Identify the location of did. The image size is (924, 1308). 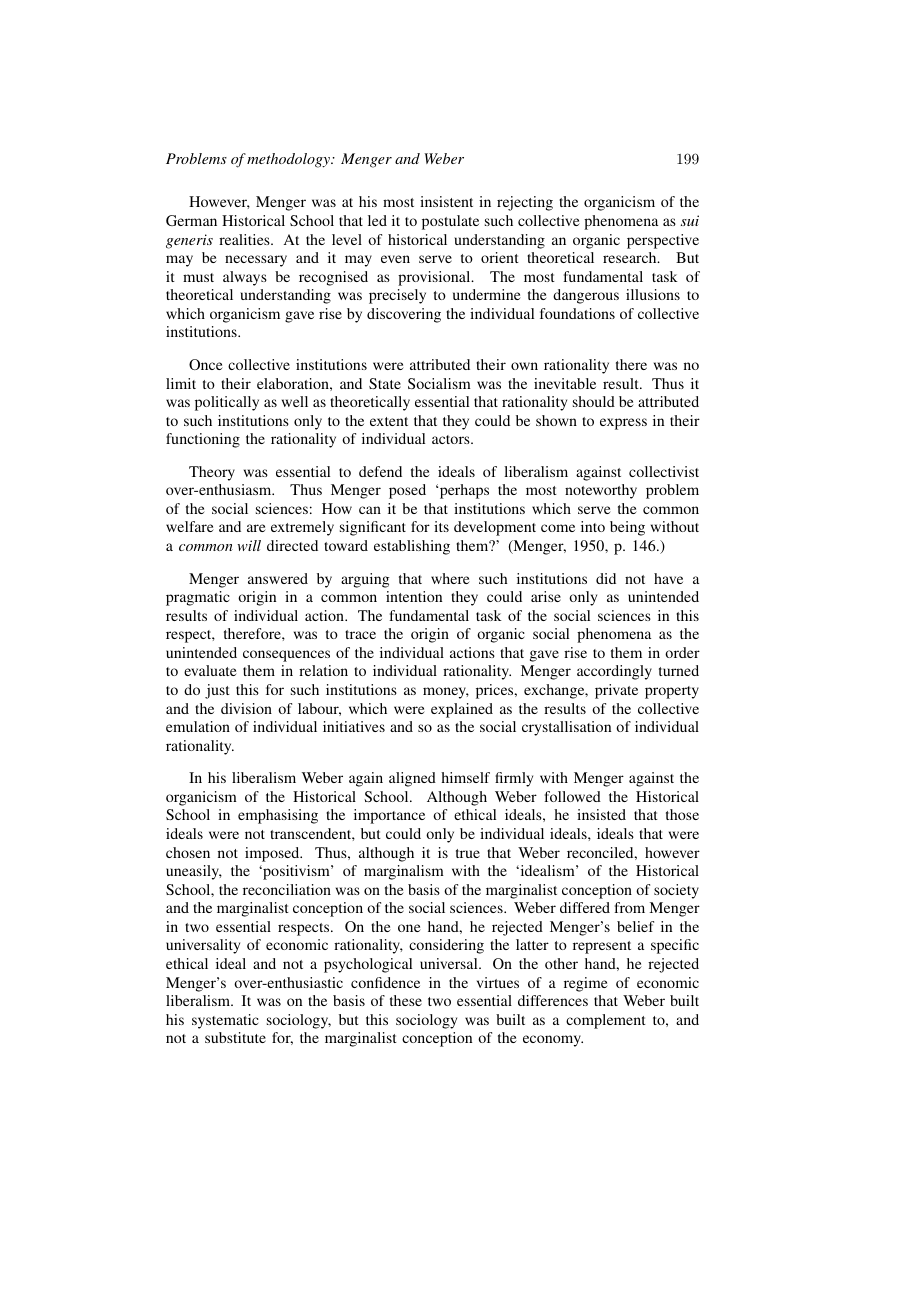
(606, 578).
